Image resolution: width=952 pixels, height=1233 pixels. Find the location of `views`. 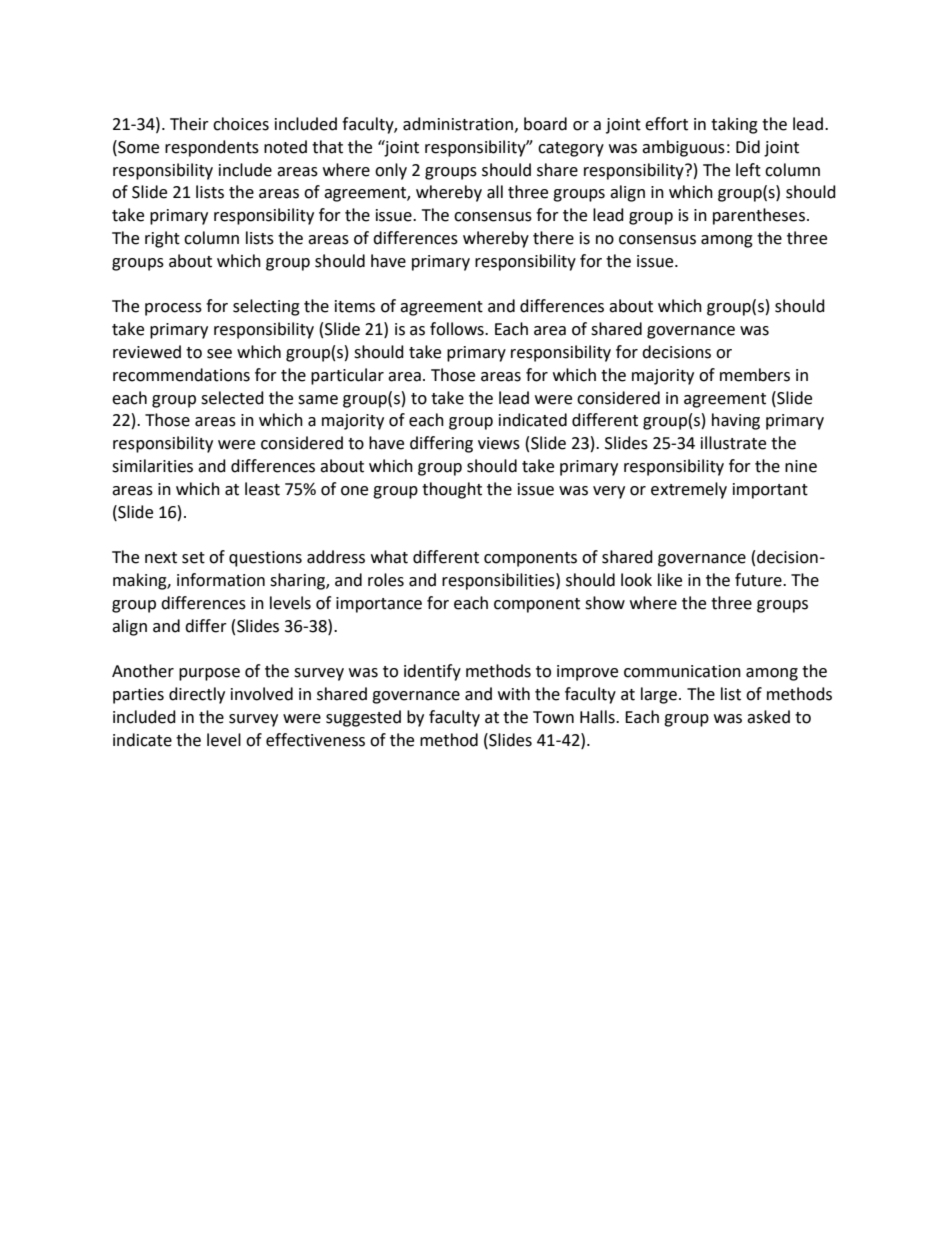

views is located at coordinates (499, 443).
